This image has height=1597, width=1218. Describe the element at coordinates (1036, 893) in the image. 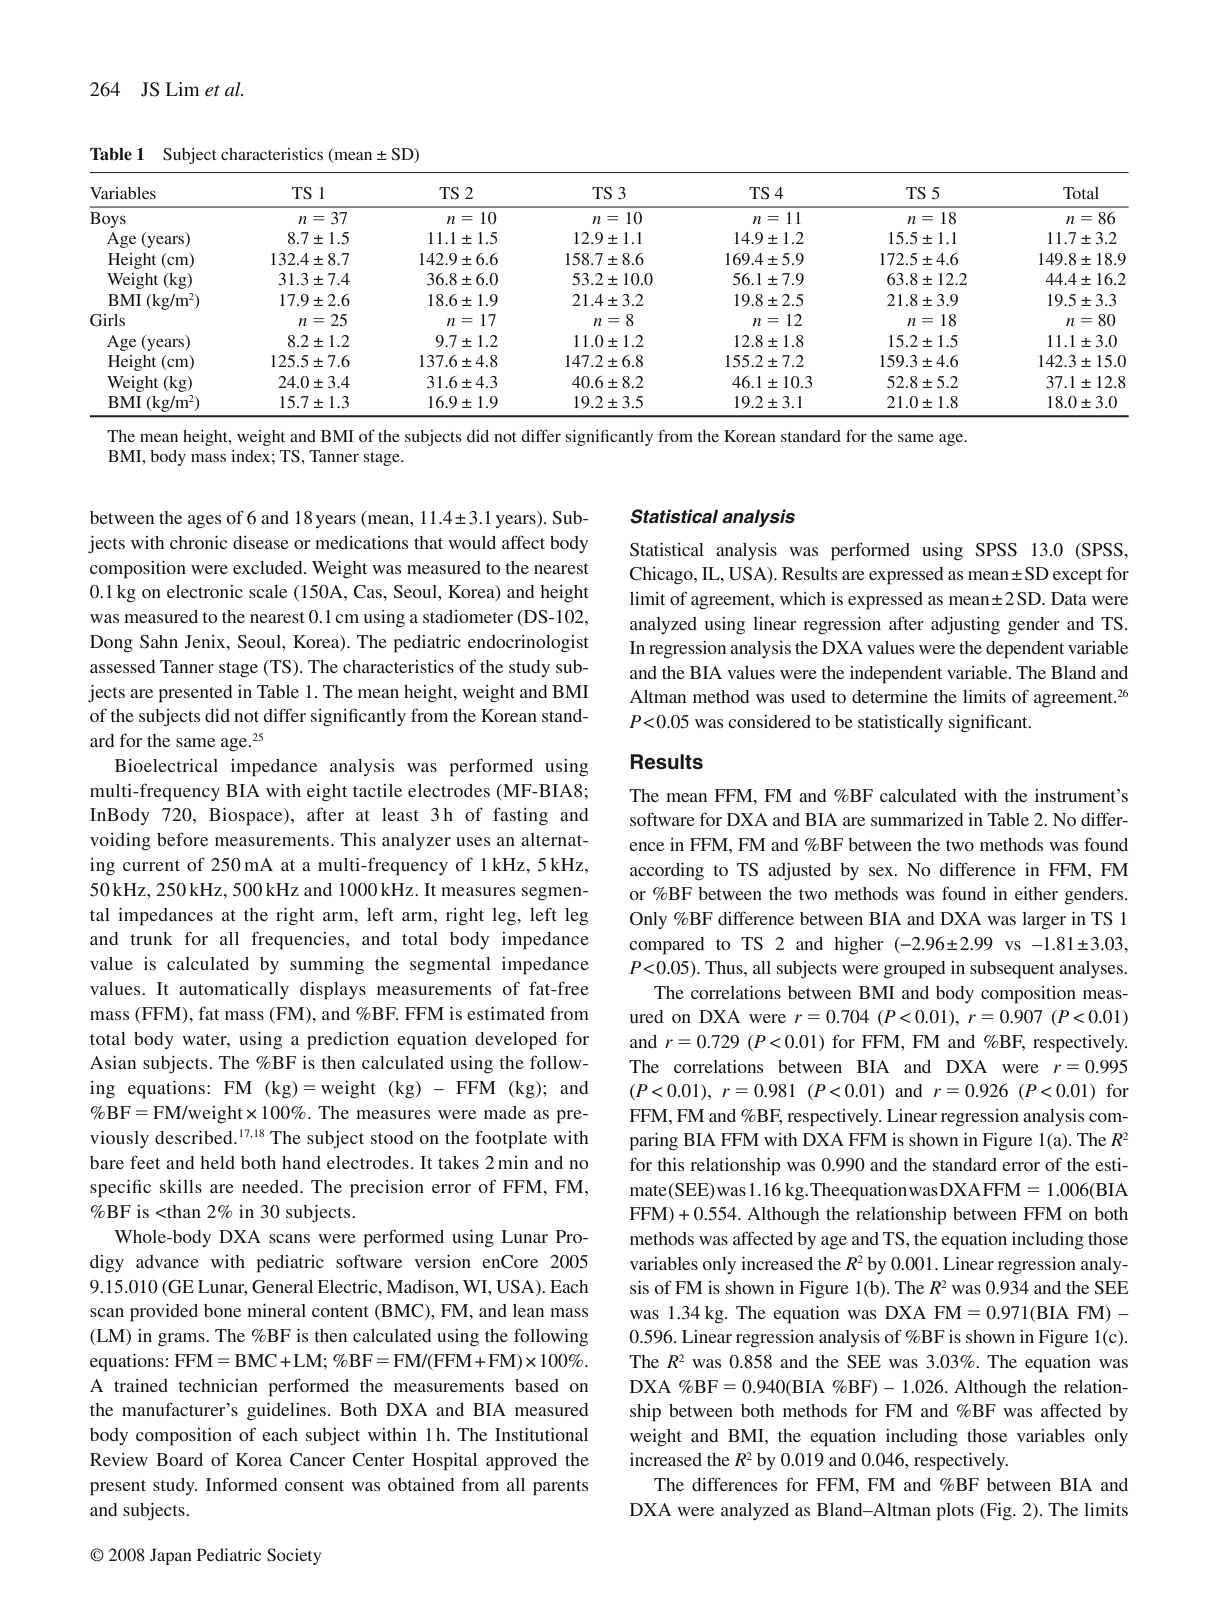

I see `either` at that location.
